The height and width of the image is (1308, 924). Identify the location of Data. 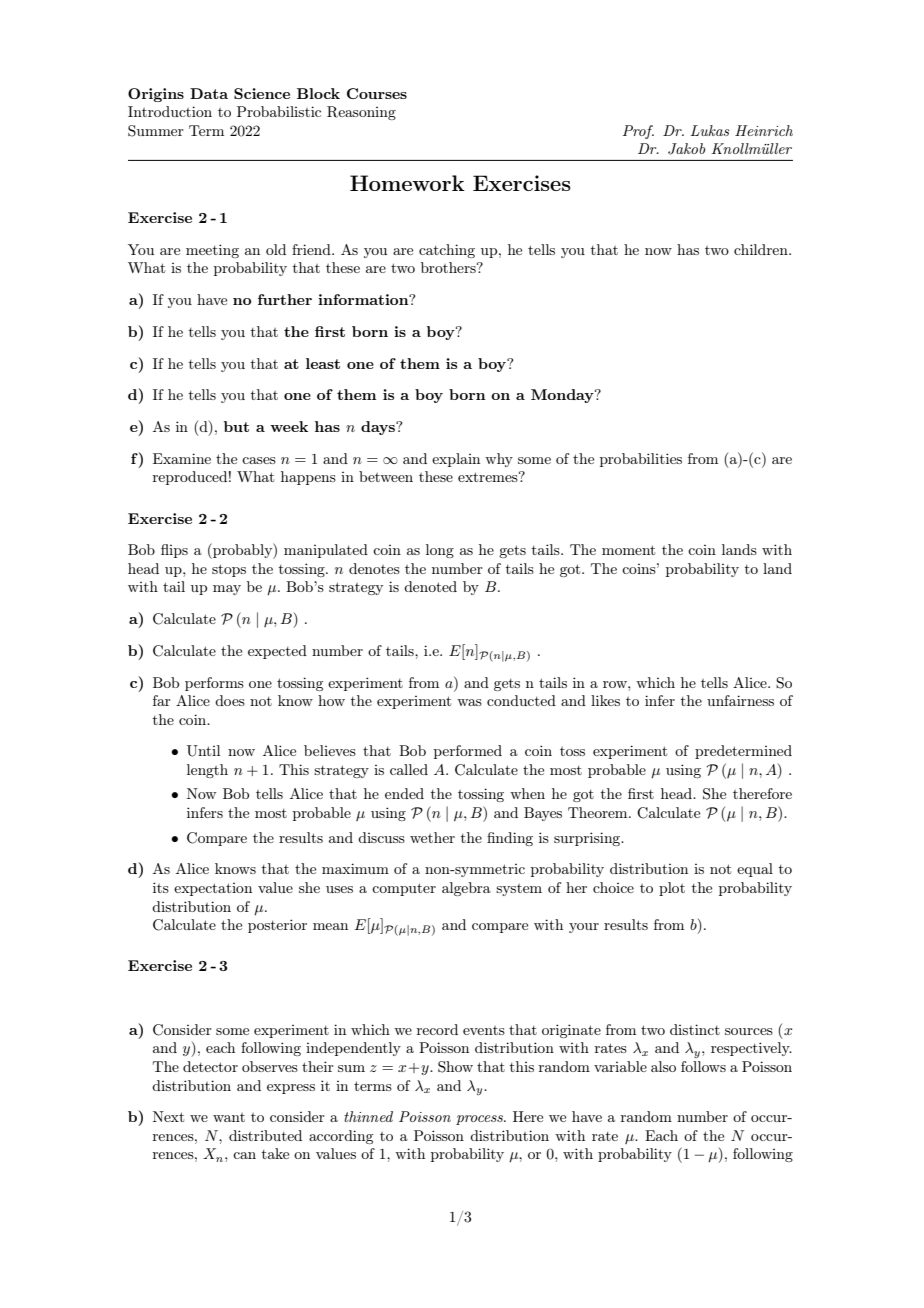
(209, 93).
